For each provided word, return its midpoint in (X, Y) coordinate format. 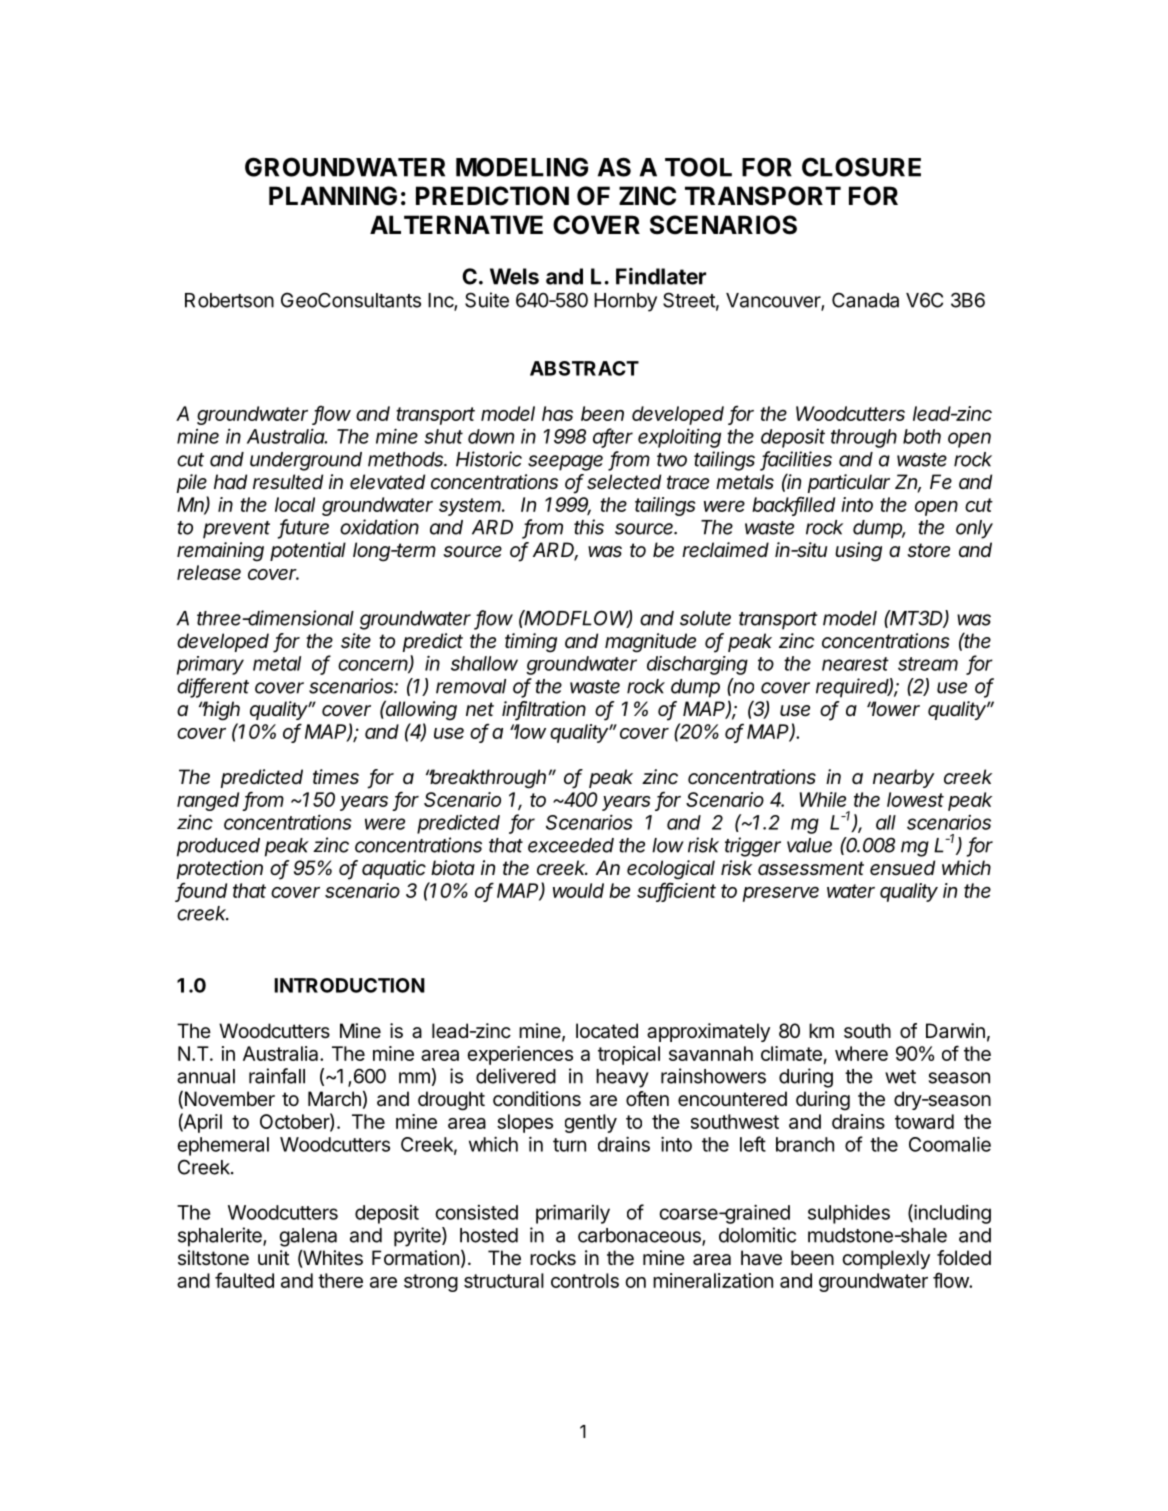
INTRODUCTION (349, 985)
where (861, 1053)
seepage (565, 463)
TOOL (698, 167)
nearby (903, 778)
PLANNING (333, 196)
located (607, 1031)
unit (273, 1257)
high (221, 711)
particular (848, 483)
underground (306, 461)
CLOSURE (861, 167)
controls (585, 1280)
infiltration (544, 710)
